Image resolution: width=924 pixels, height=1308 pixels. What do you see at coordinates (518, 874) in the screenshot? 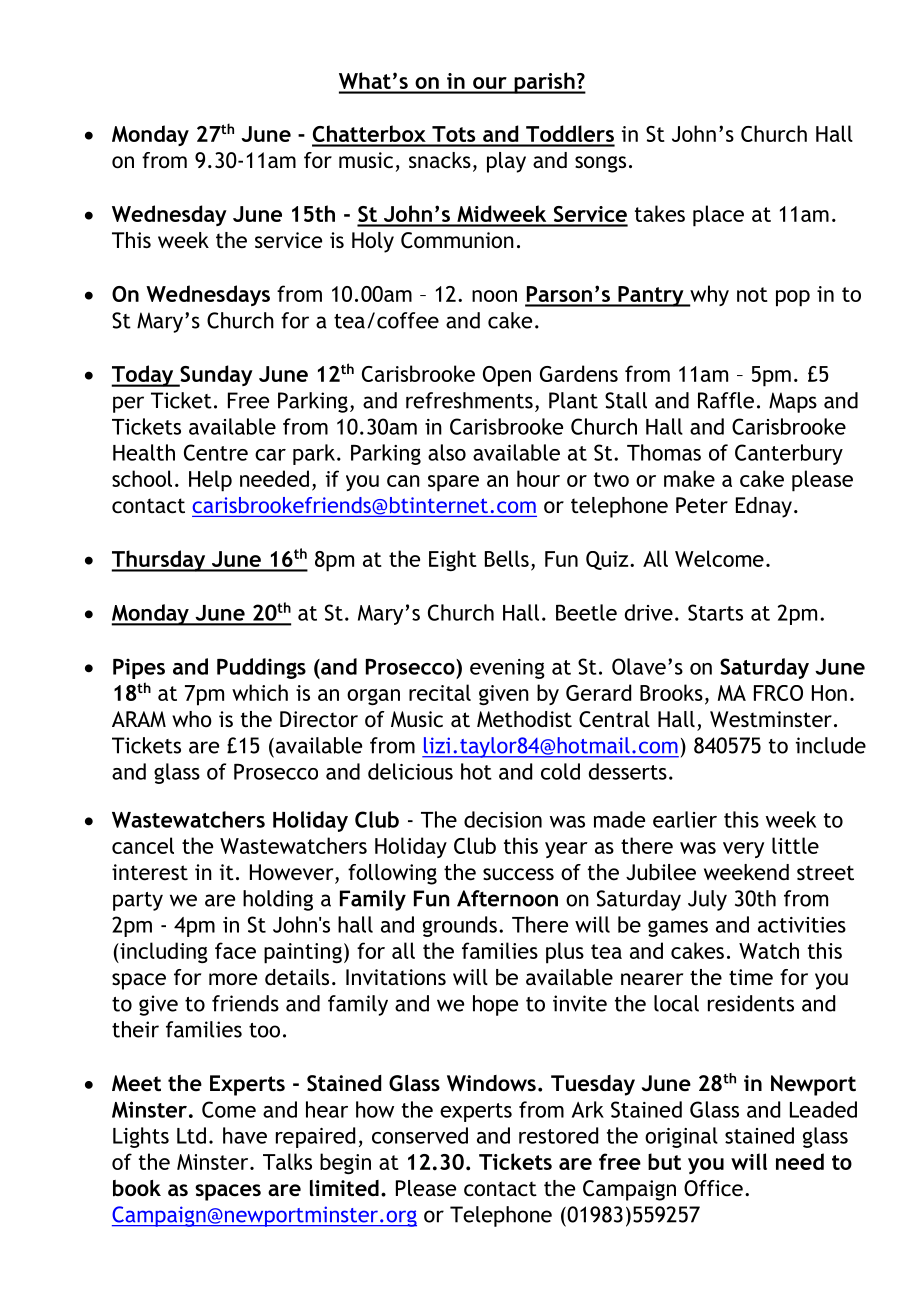
I see `success` at bounding box center [518, 874].
